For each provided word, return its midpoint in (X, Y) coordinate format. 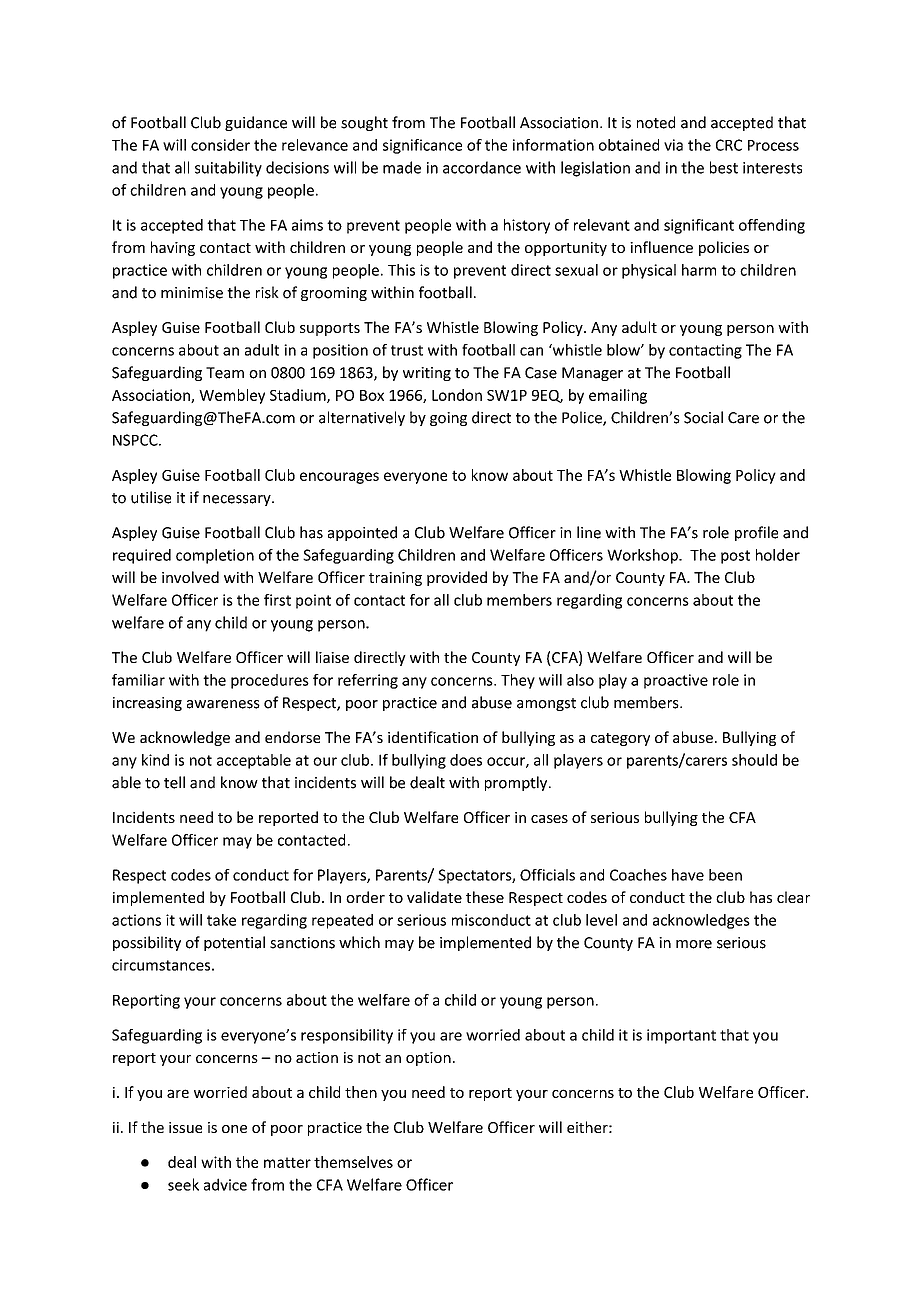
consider (220, 145)
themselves (353, 1162)
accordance (482, 167)
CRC (729, 145)
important (681, 1036)
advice (225, 1184)
